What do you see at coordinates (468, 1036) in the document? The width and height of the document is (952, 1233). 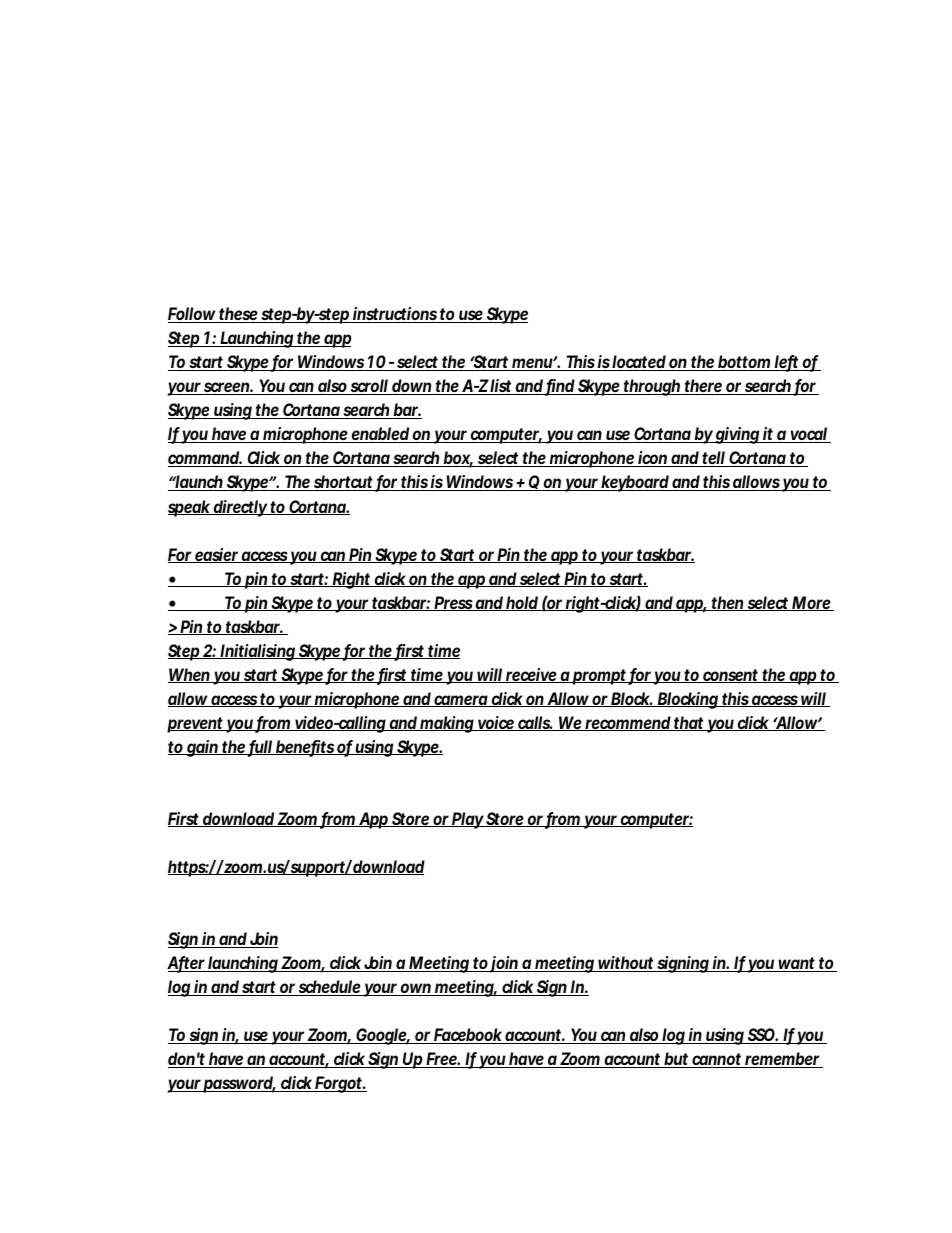 I see `Facebook` at bounding box center [468, 1036].
